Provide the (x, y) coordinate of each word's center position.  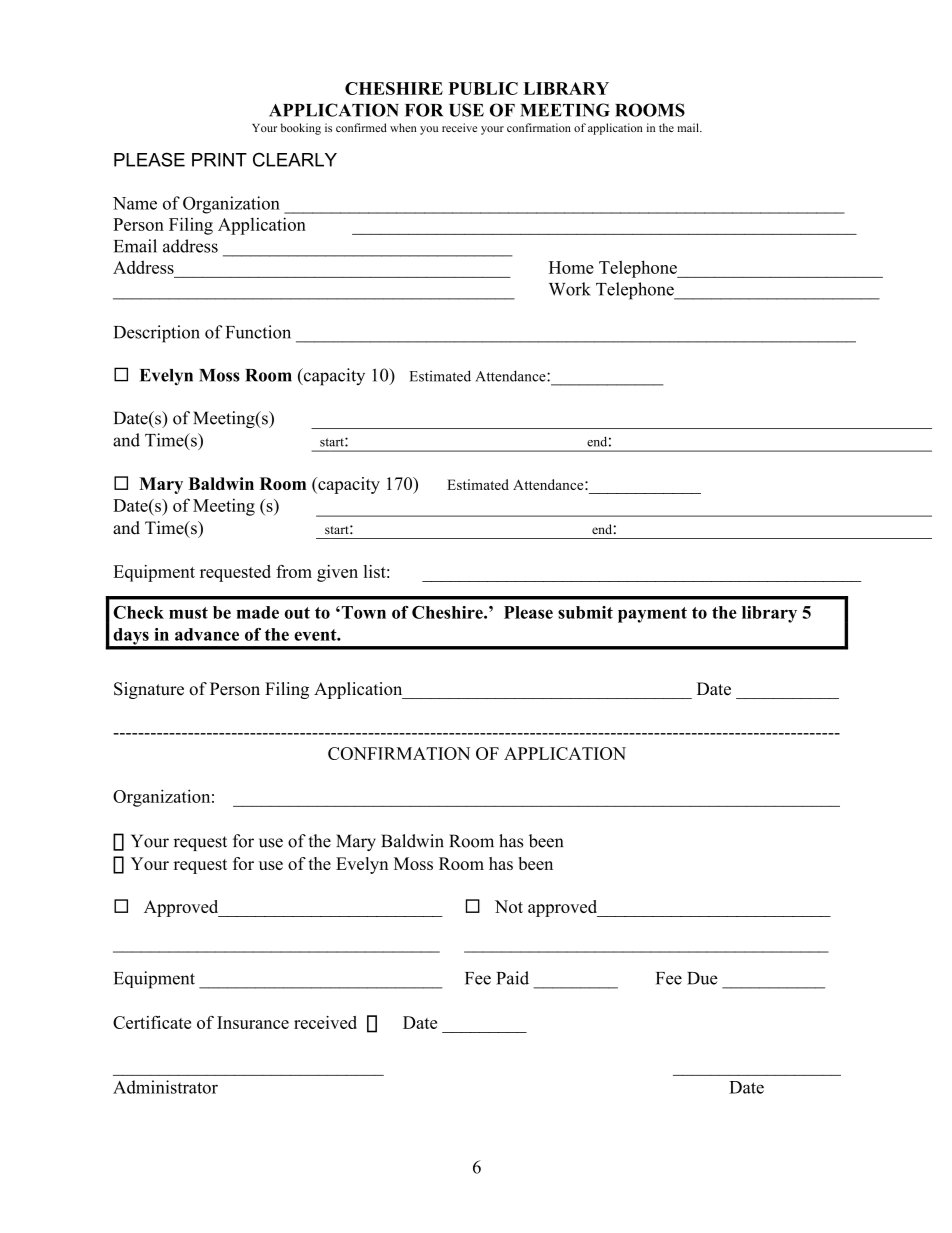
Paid (512, 978)
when (403, 127)
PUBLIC (483, 88)
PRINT (219, 160)
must (188, 613)
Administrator (165, 1087)
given (337, 573)
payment (652, 615)
